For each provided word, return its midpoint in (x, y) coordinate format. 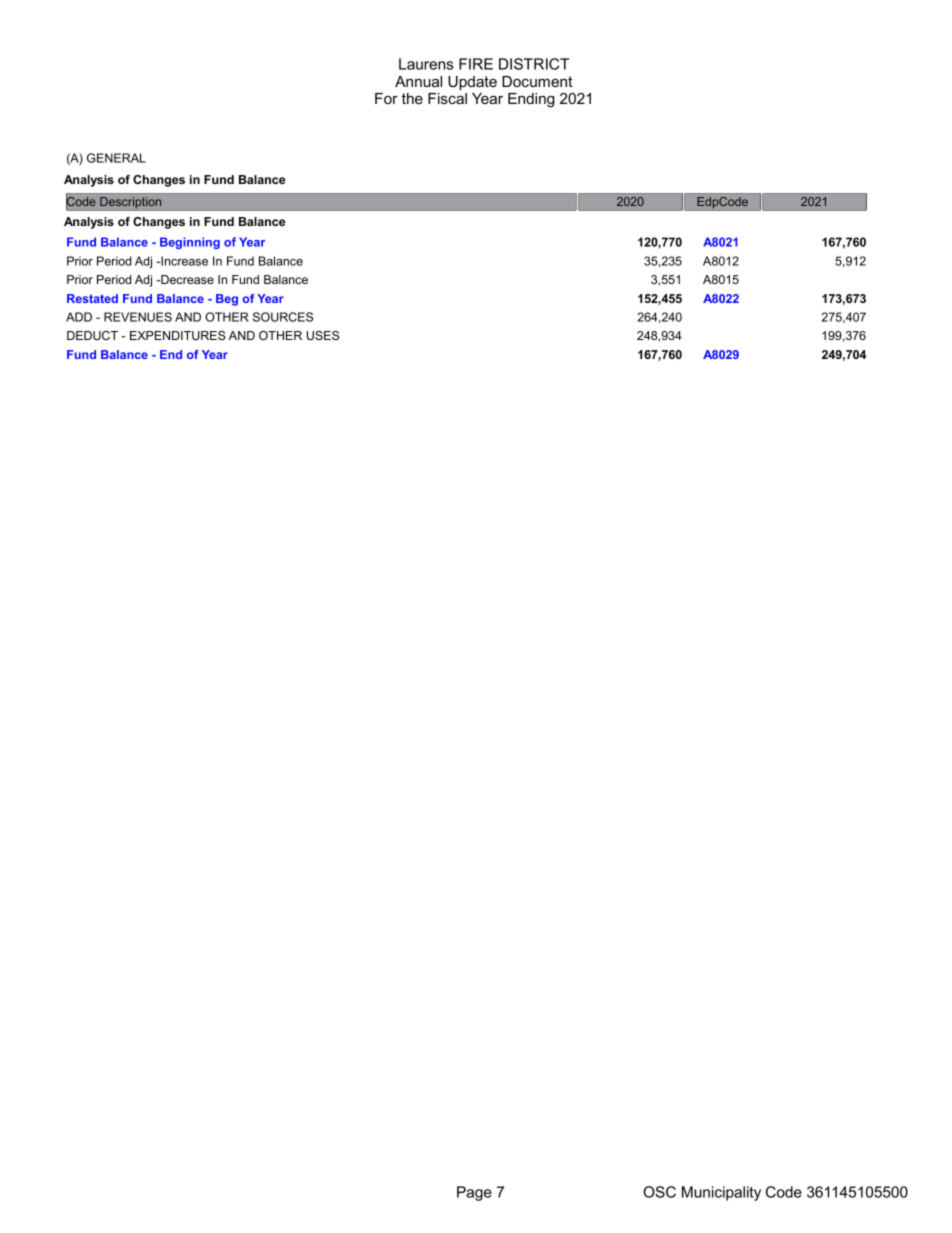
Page (474, 1193)
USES (323, 335)
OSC (659, 1192)
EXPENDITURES (178, 335)
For (386, 98)
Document (537, 81)
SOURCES (283, 317)
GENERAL (116, 158)
